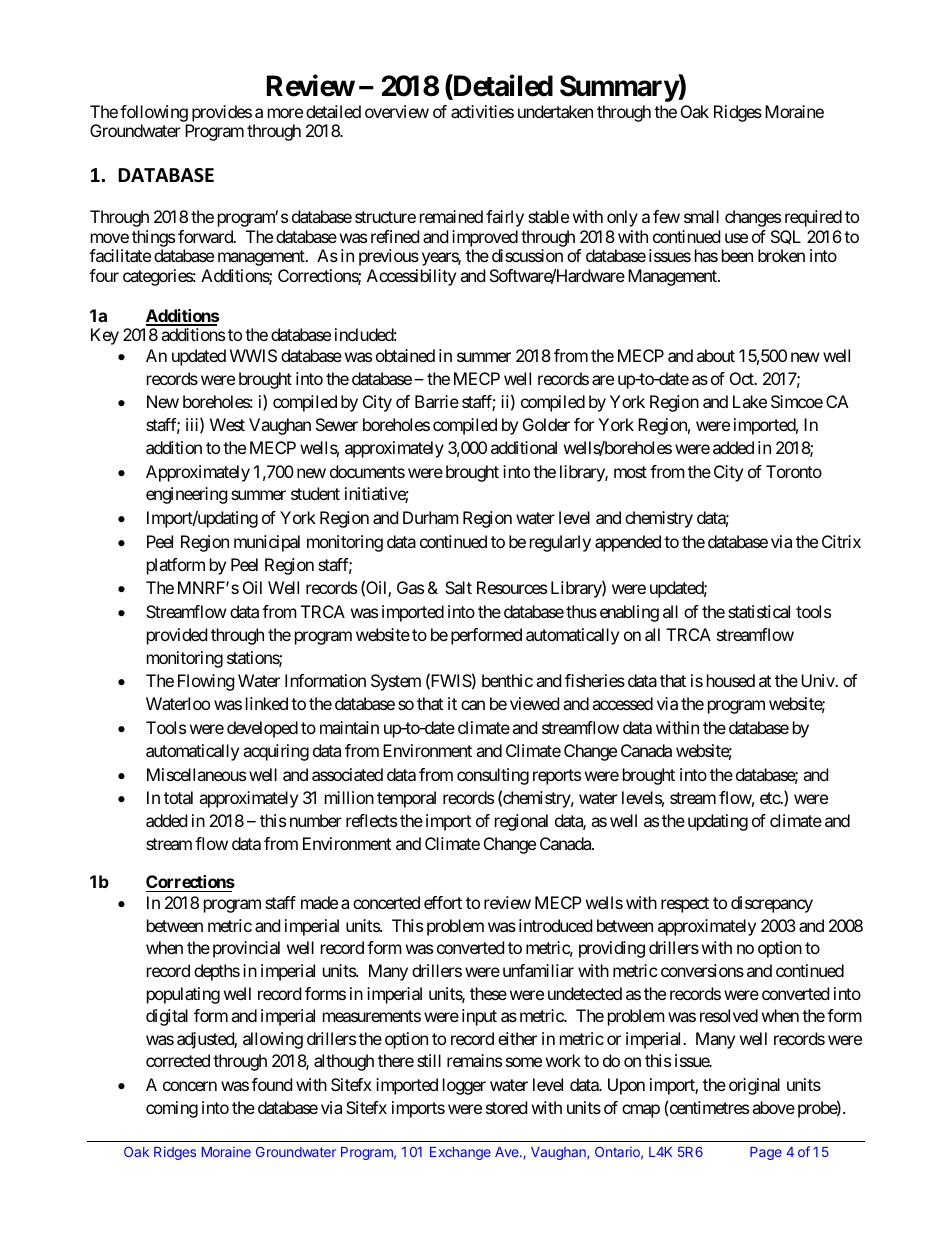 This image has height=1233, width=952. Describe the element at coordinates (172, 1109) in the image. I see `coming` at that location.
